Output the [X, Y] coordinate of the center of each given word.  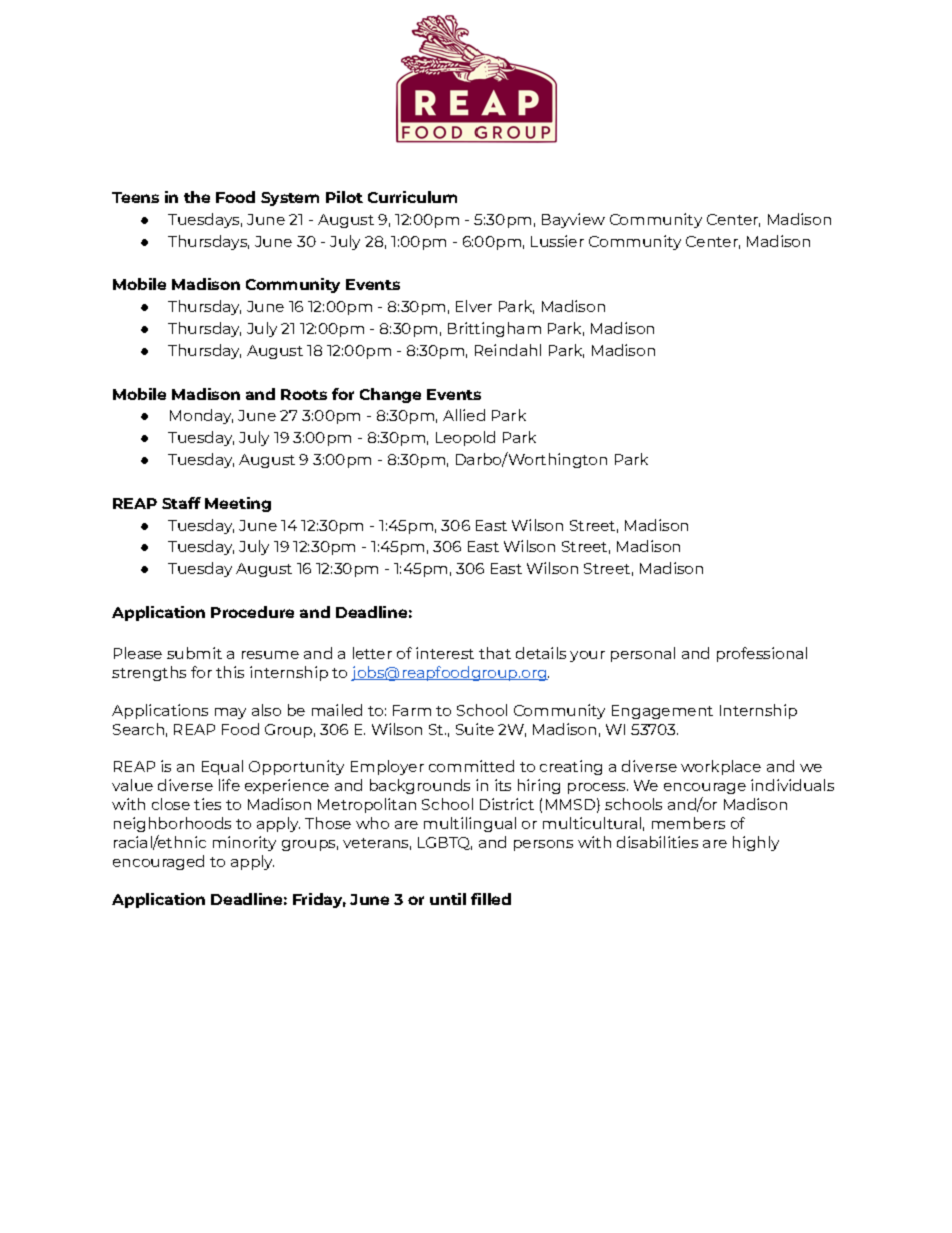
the [197, 197]
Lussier [557, 241]
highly [756, 843]
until [448, 899]
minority [244, 843]
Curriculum [412, 197]
